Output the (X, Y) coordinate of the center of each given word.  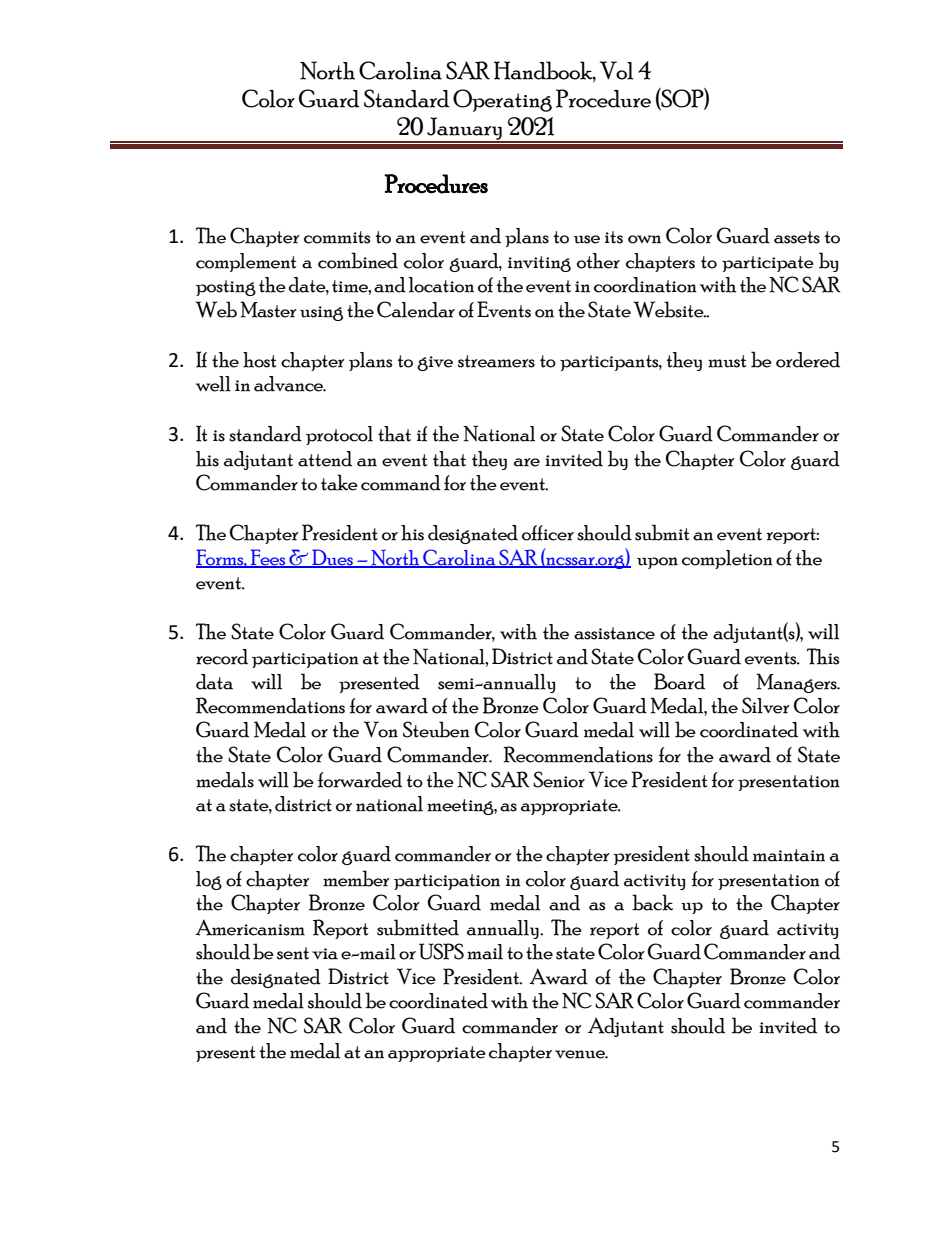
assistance (614, 633)
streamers (496, 361)
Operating (502, 100)
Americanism (250, 927)
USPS (441, 951)
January (464, 129)
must (727, 361)
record (222, 657)
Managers (797, 683)
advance (290, 384)
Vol (616, 70)
